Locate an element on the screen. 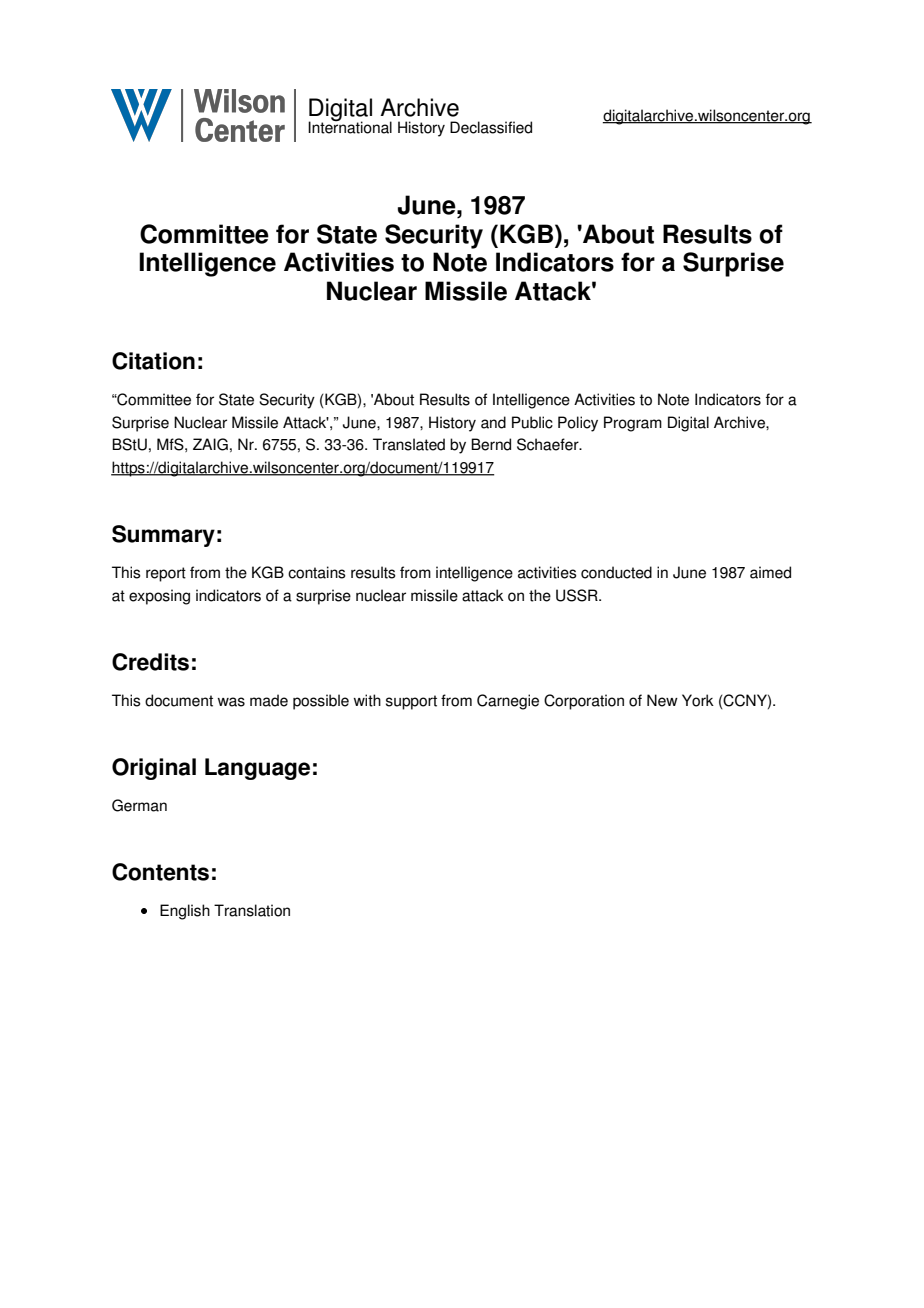 The width and height of the screenshot is (924, 1308). support is located at coordinates (411, 702).
